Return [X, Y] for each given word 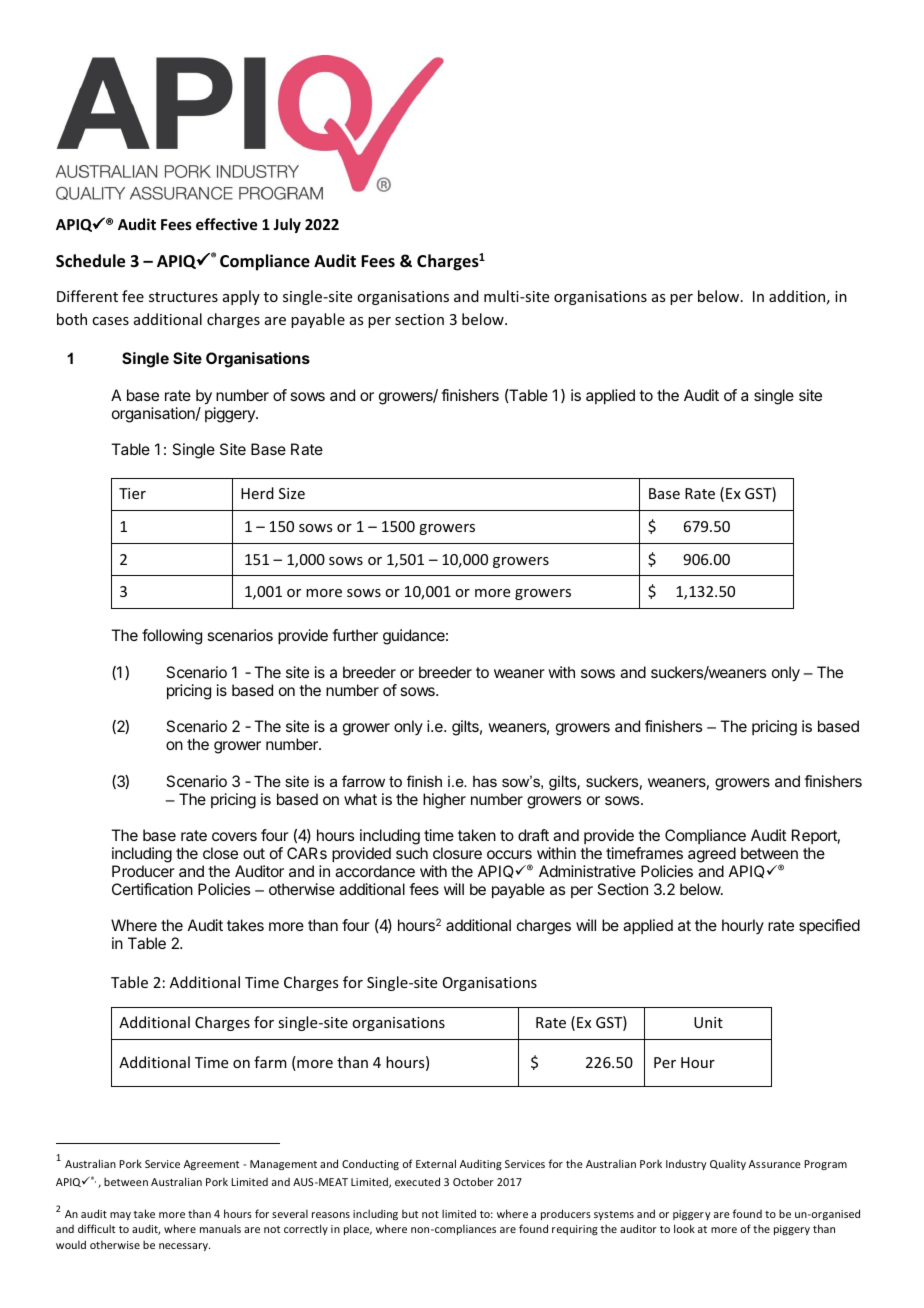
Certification [152, 889]
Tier [132, 493]
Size [292, 493]
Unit [708, 1022]
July [287, 225]
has [485, 781]
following [172, 637]
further [355, 635]
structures [183, 297]
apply [241, 297]
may [120, 1216]
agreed [712, 856]
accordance [375, 871]
